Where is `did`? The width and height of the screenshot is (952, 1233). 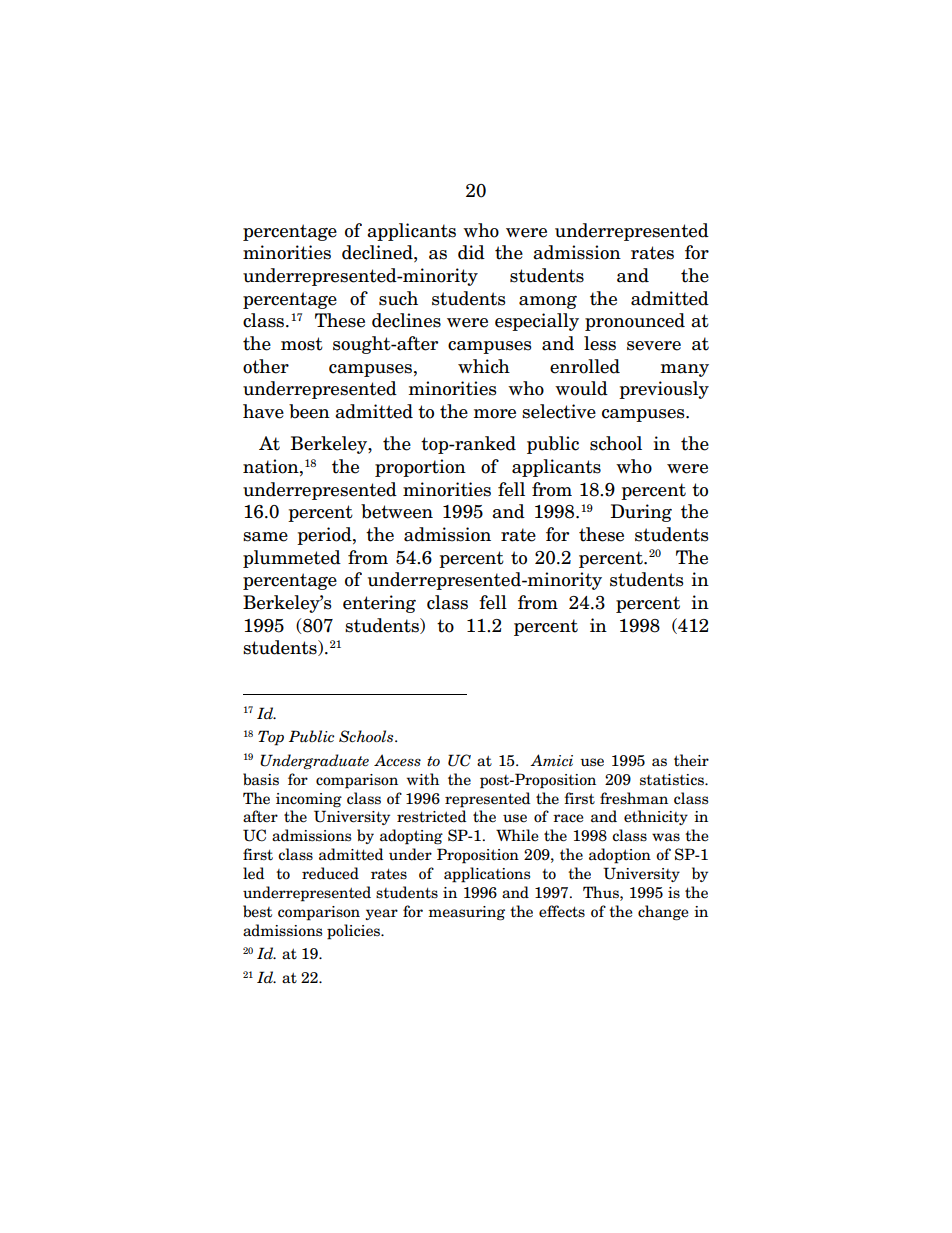
did is located at coordinates (471, 252).
